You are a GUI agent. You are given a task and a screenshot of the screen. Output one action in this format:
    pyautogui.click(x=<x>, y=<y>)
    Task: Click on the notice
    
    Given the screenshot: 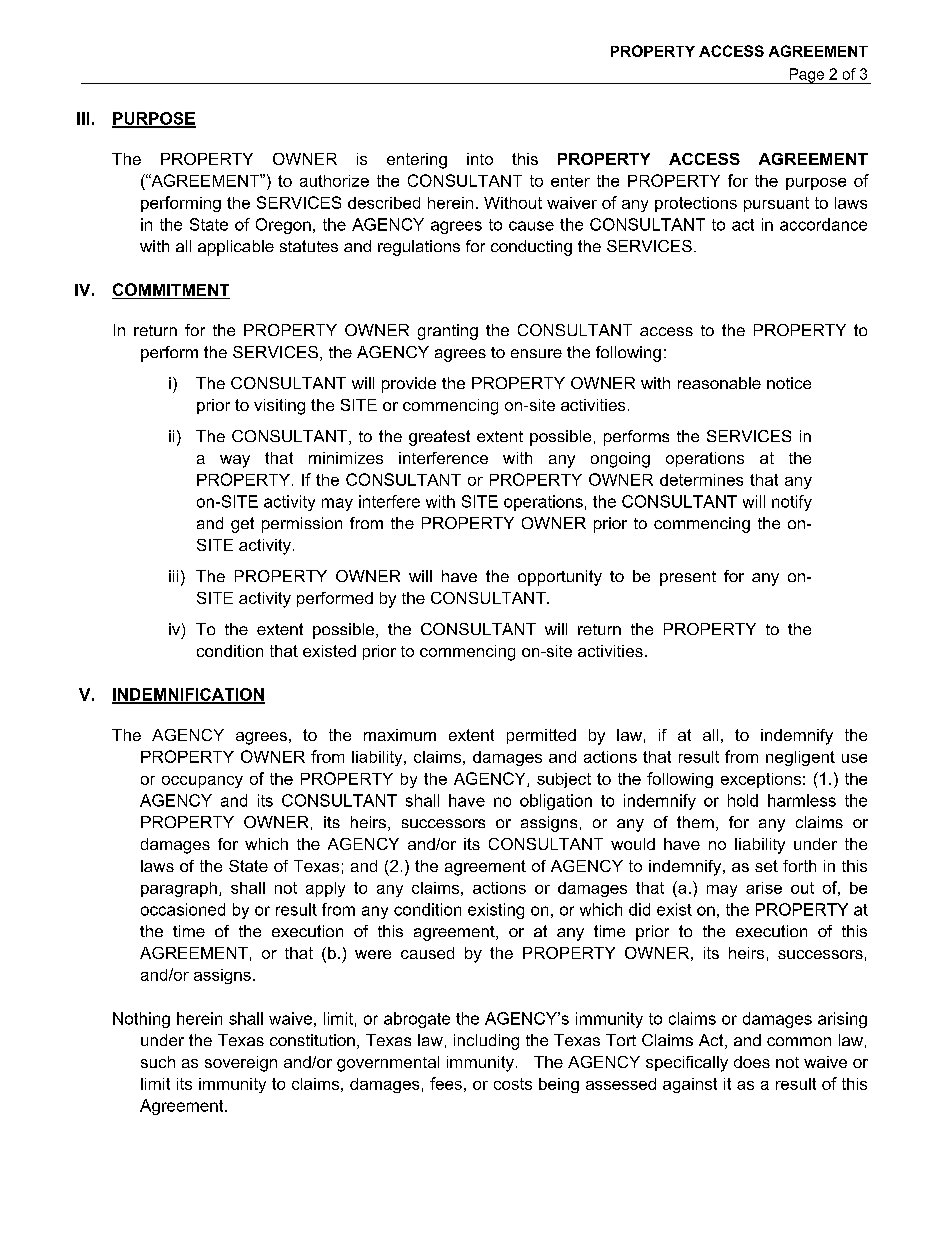 What is the action you would take?
    pyautogui.click(x=789, y=383)
